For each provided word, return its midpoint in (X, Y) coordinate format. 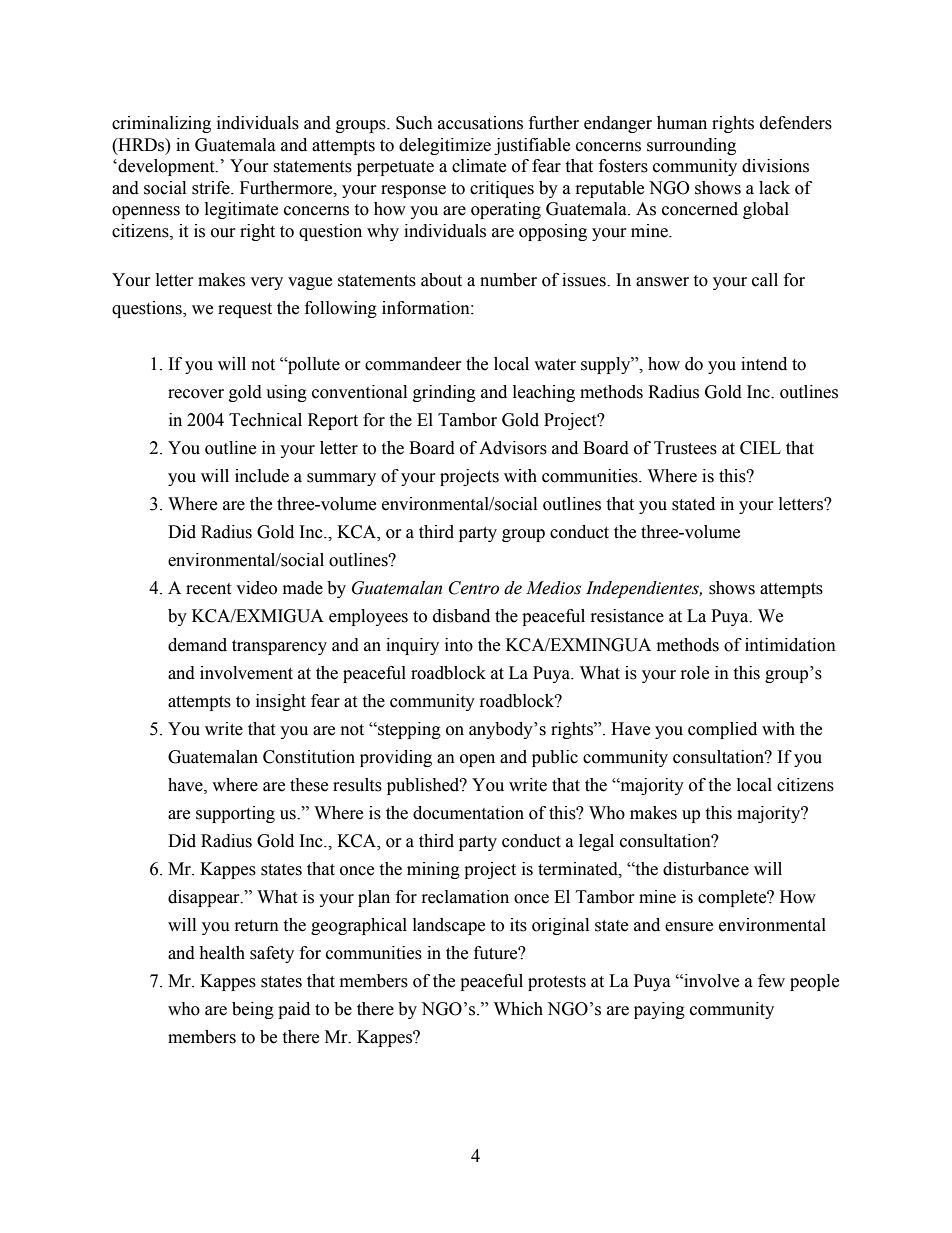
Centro (474, 588)
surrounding (691, 146)
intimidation (790, 645)
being (253, 1010)
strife (212, 188)
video (256, 588)
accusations (480, 123)
